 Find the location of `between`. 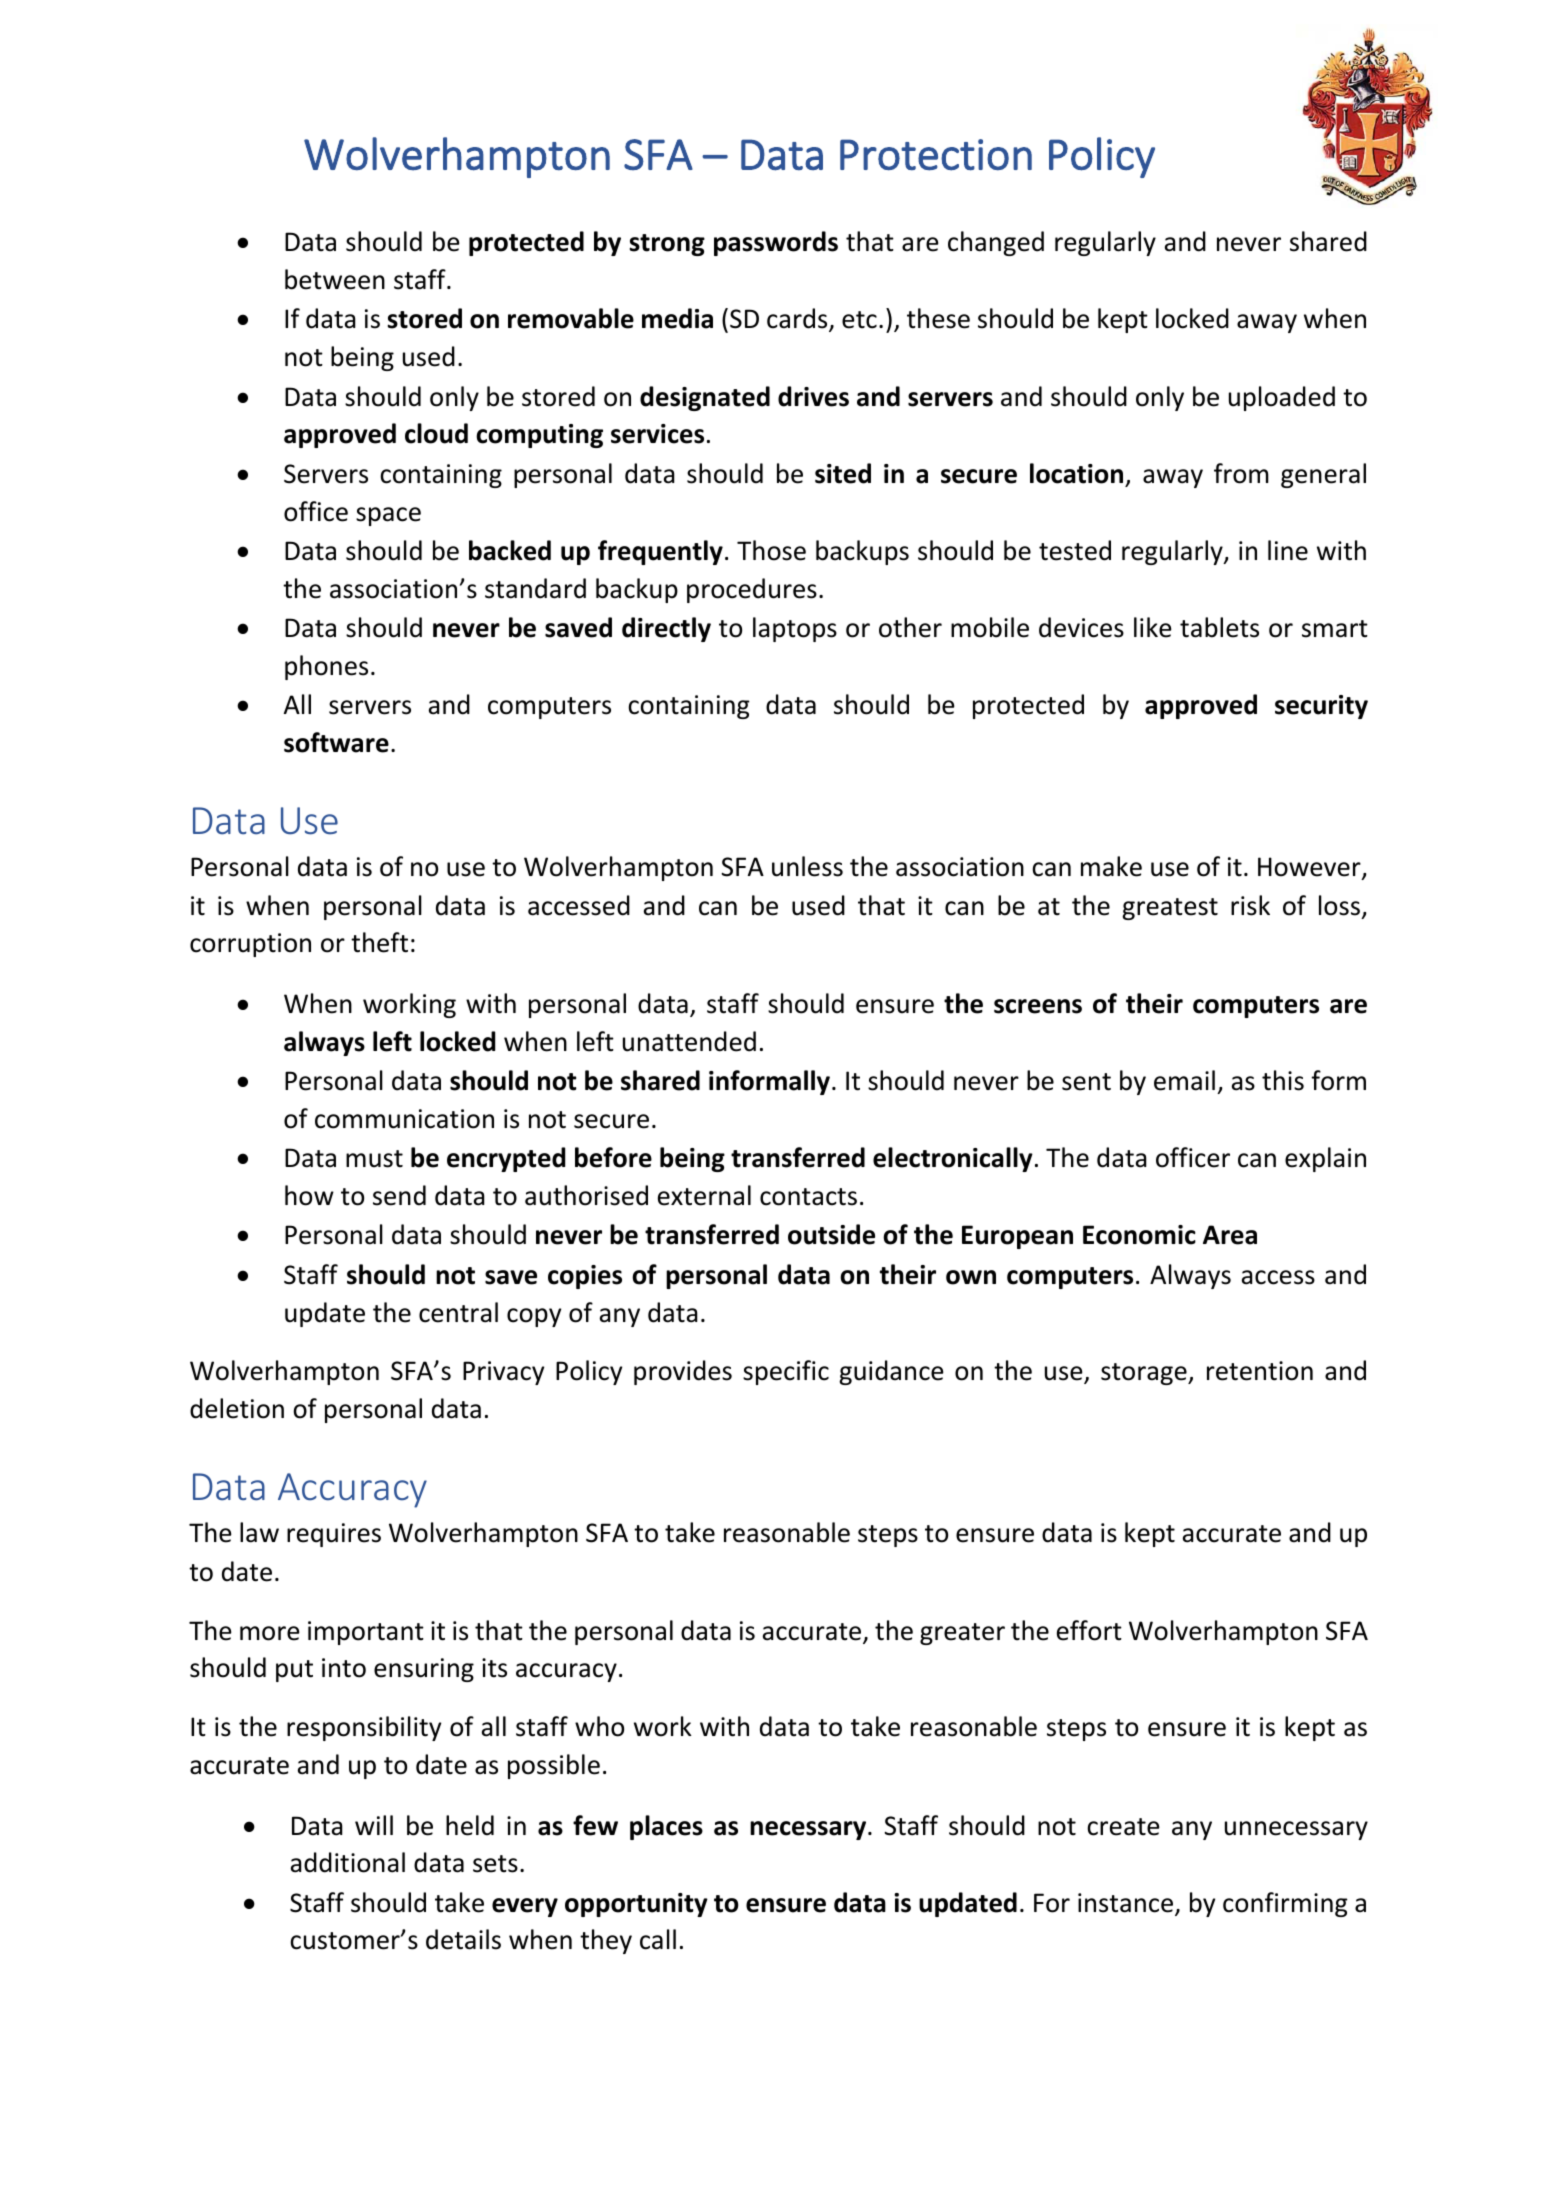

between is located at coordinates (335, 279).
